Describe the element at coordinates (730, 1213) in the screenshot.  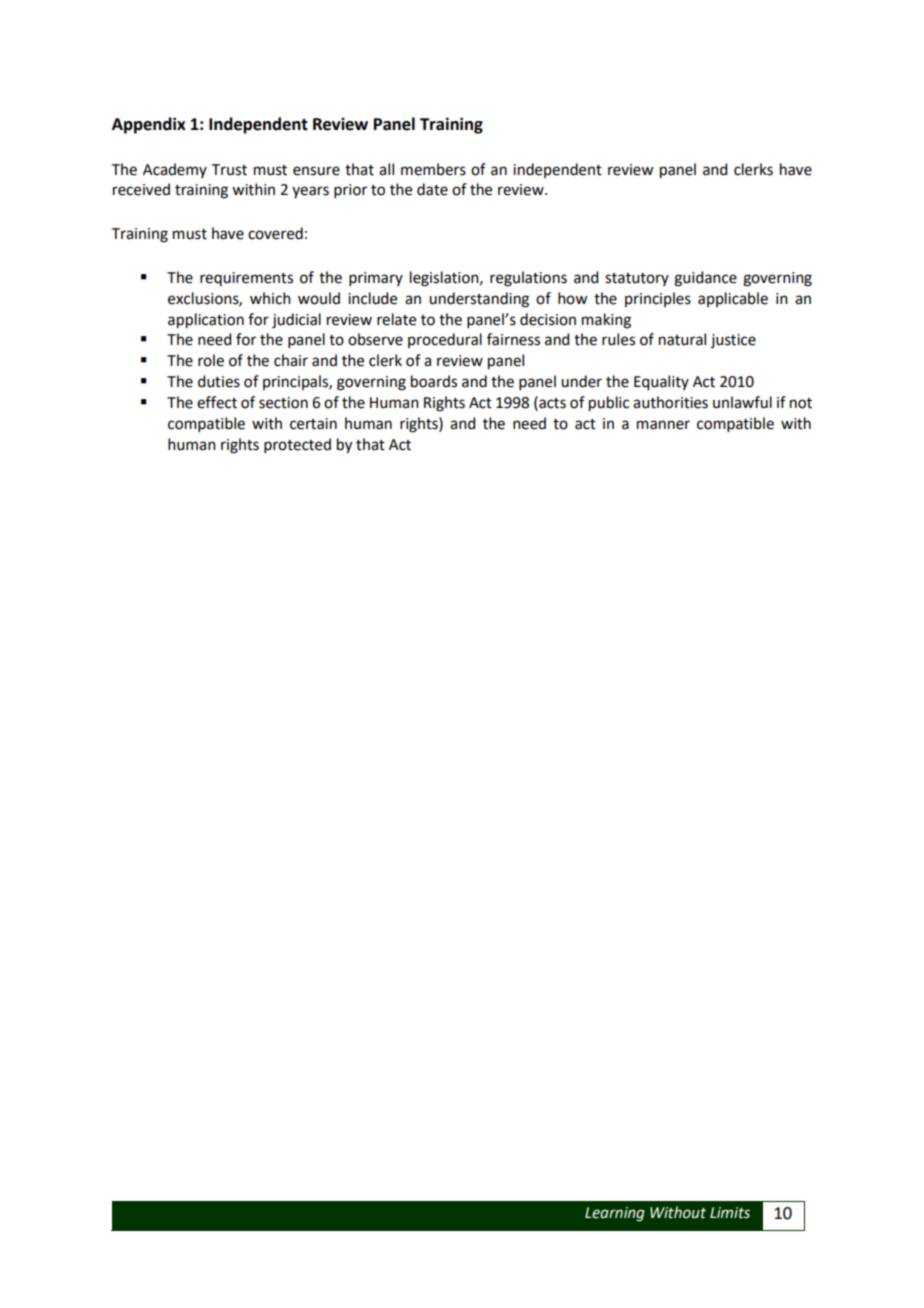
I see `Limits` at that location.
